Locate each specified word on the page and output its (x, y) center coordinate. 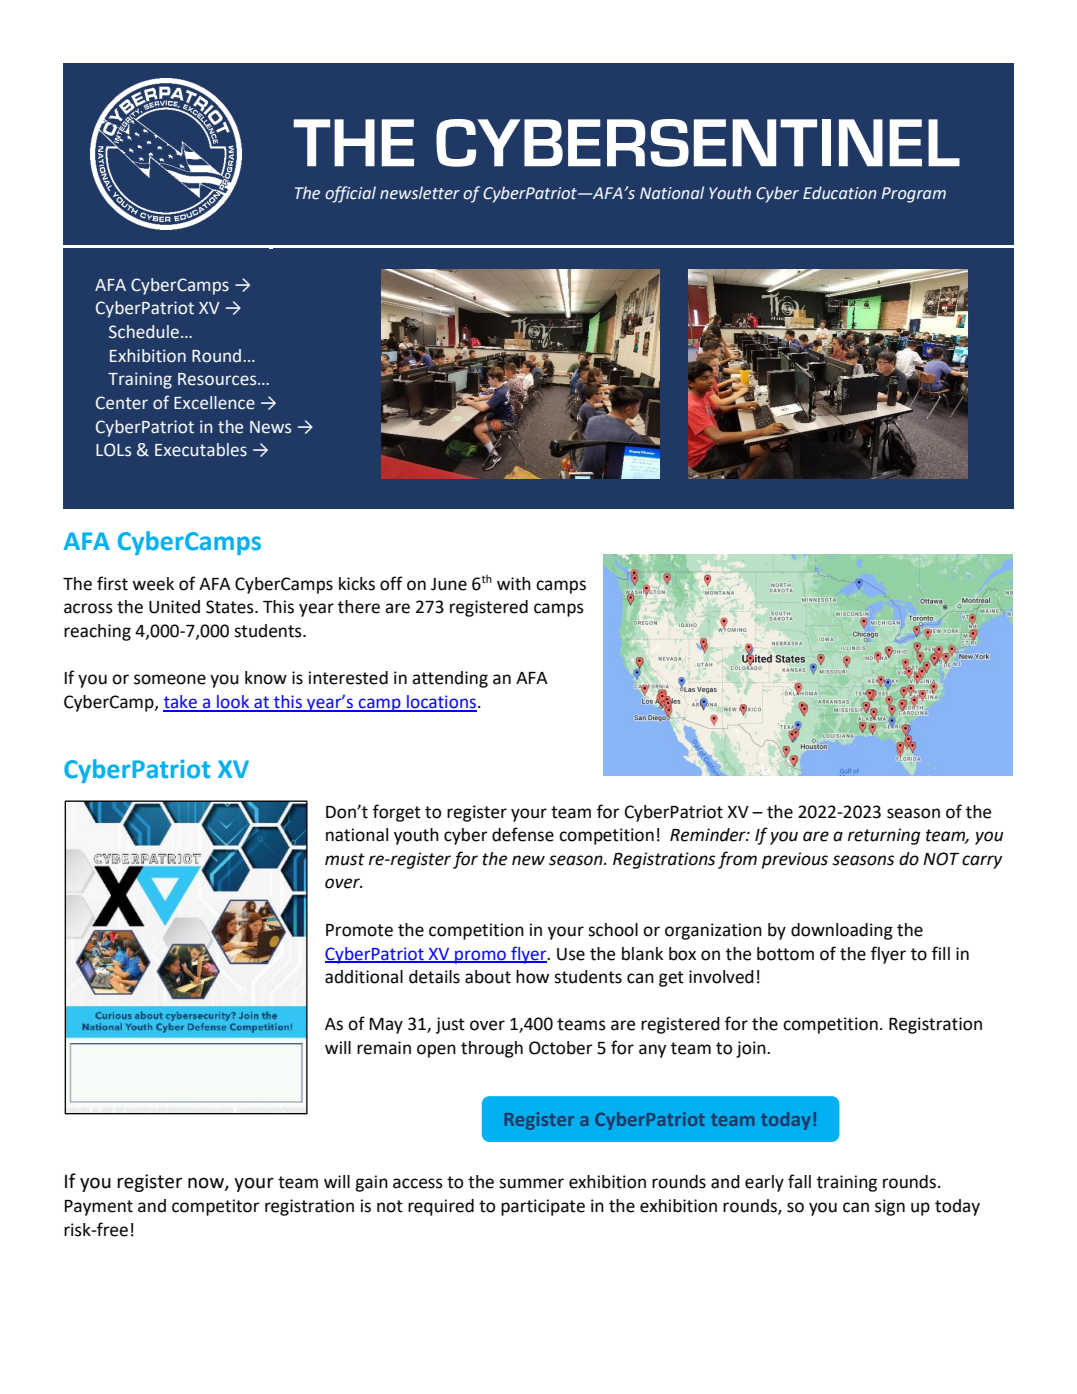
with (514, 584)
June (449, 584)
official (350, 194)
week (153, 584)
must (345, 859)
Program (913, 195)
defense (523, 834)
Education (840, 193)
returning (884, 836)
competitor (216, 1207)
